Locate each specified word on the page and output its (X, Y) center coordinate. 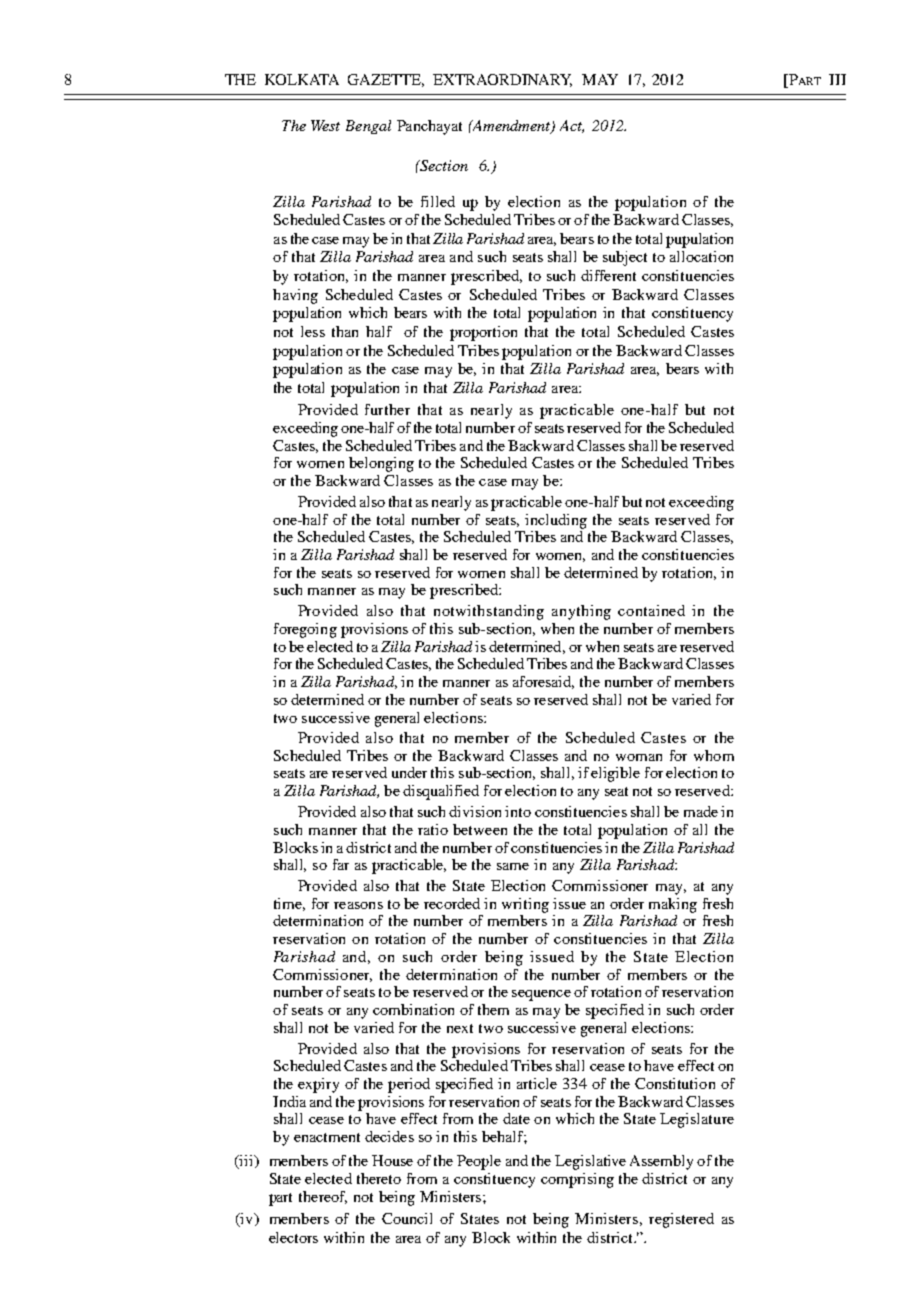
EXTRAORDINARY (502, 80)
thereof (323, 1197)
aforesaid (543, 682)
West (325, 125)
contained (651, 610)
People (479, 1162)
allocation (701, 256)
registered (681, 1220)
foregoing (305, 630)
